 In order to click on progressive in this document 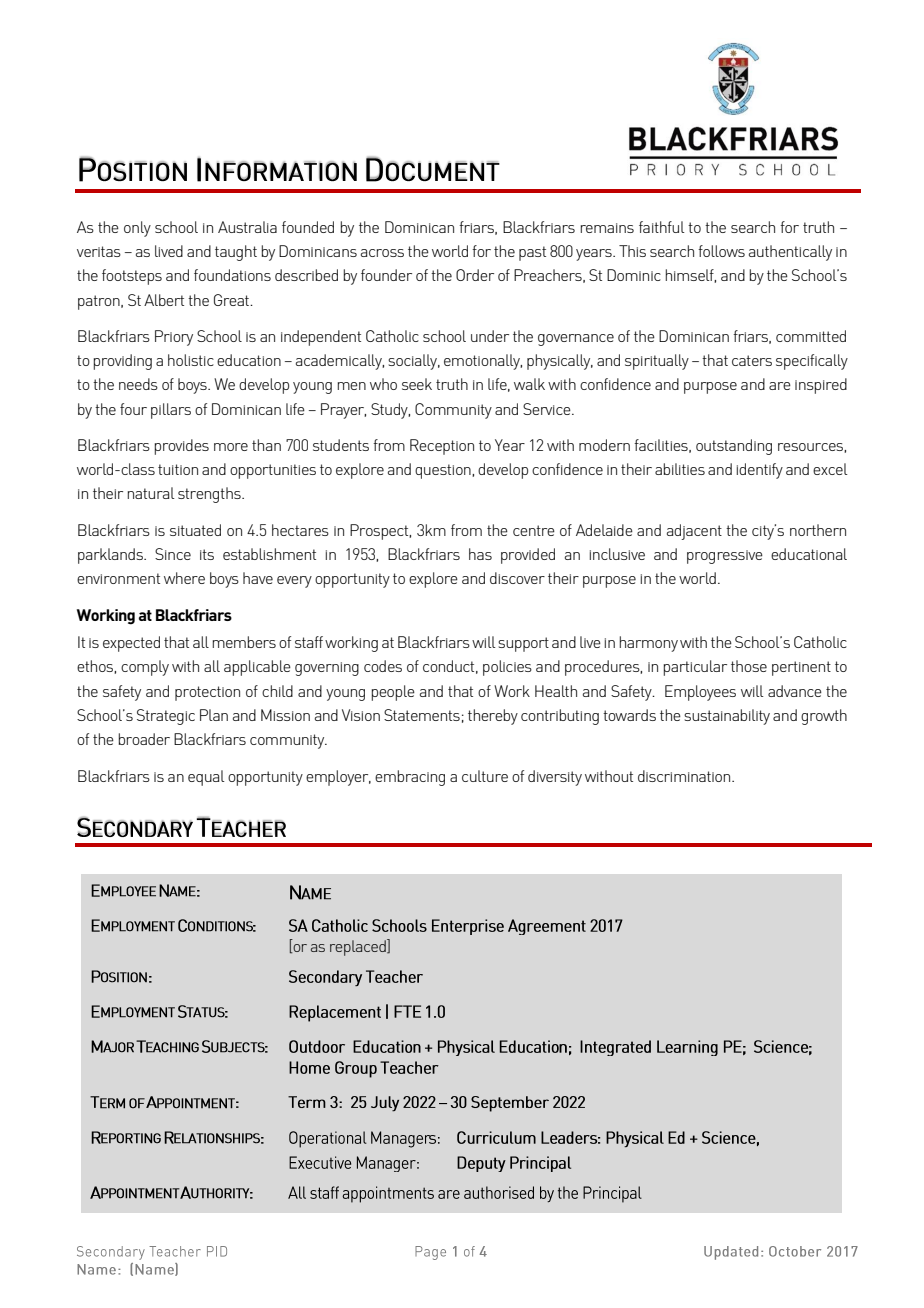, I will do `click(725, 557)`.
